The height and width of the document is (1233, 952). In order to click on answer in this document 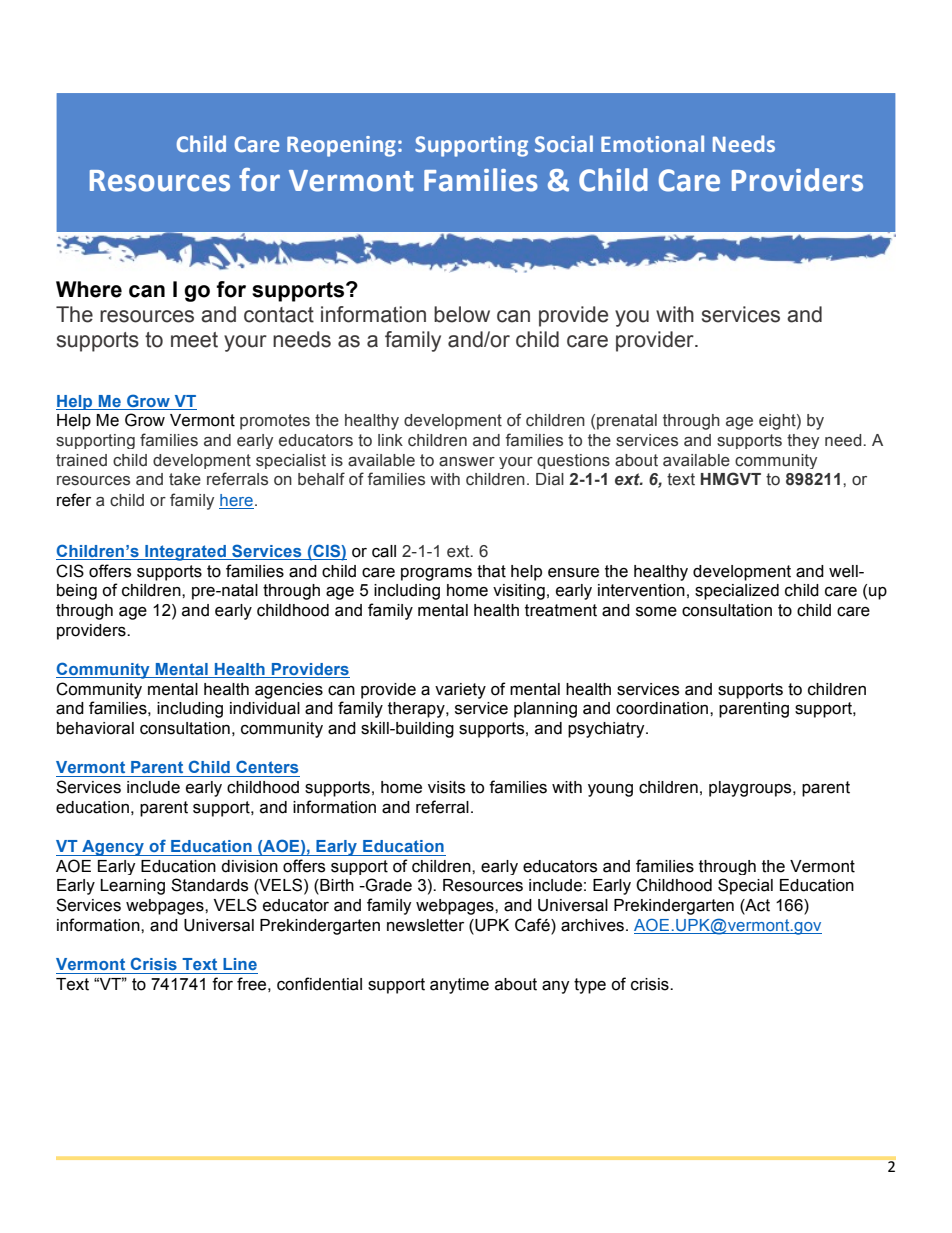, I will do `click(467, 462)`.
